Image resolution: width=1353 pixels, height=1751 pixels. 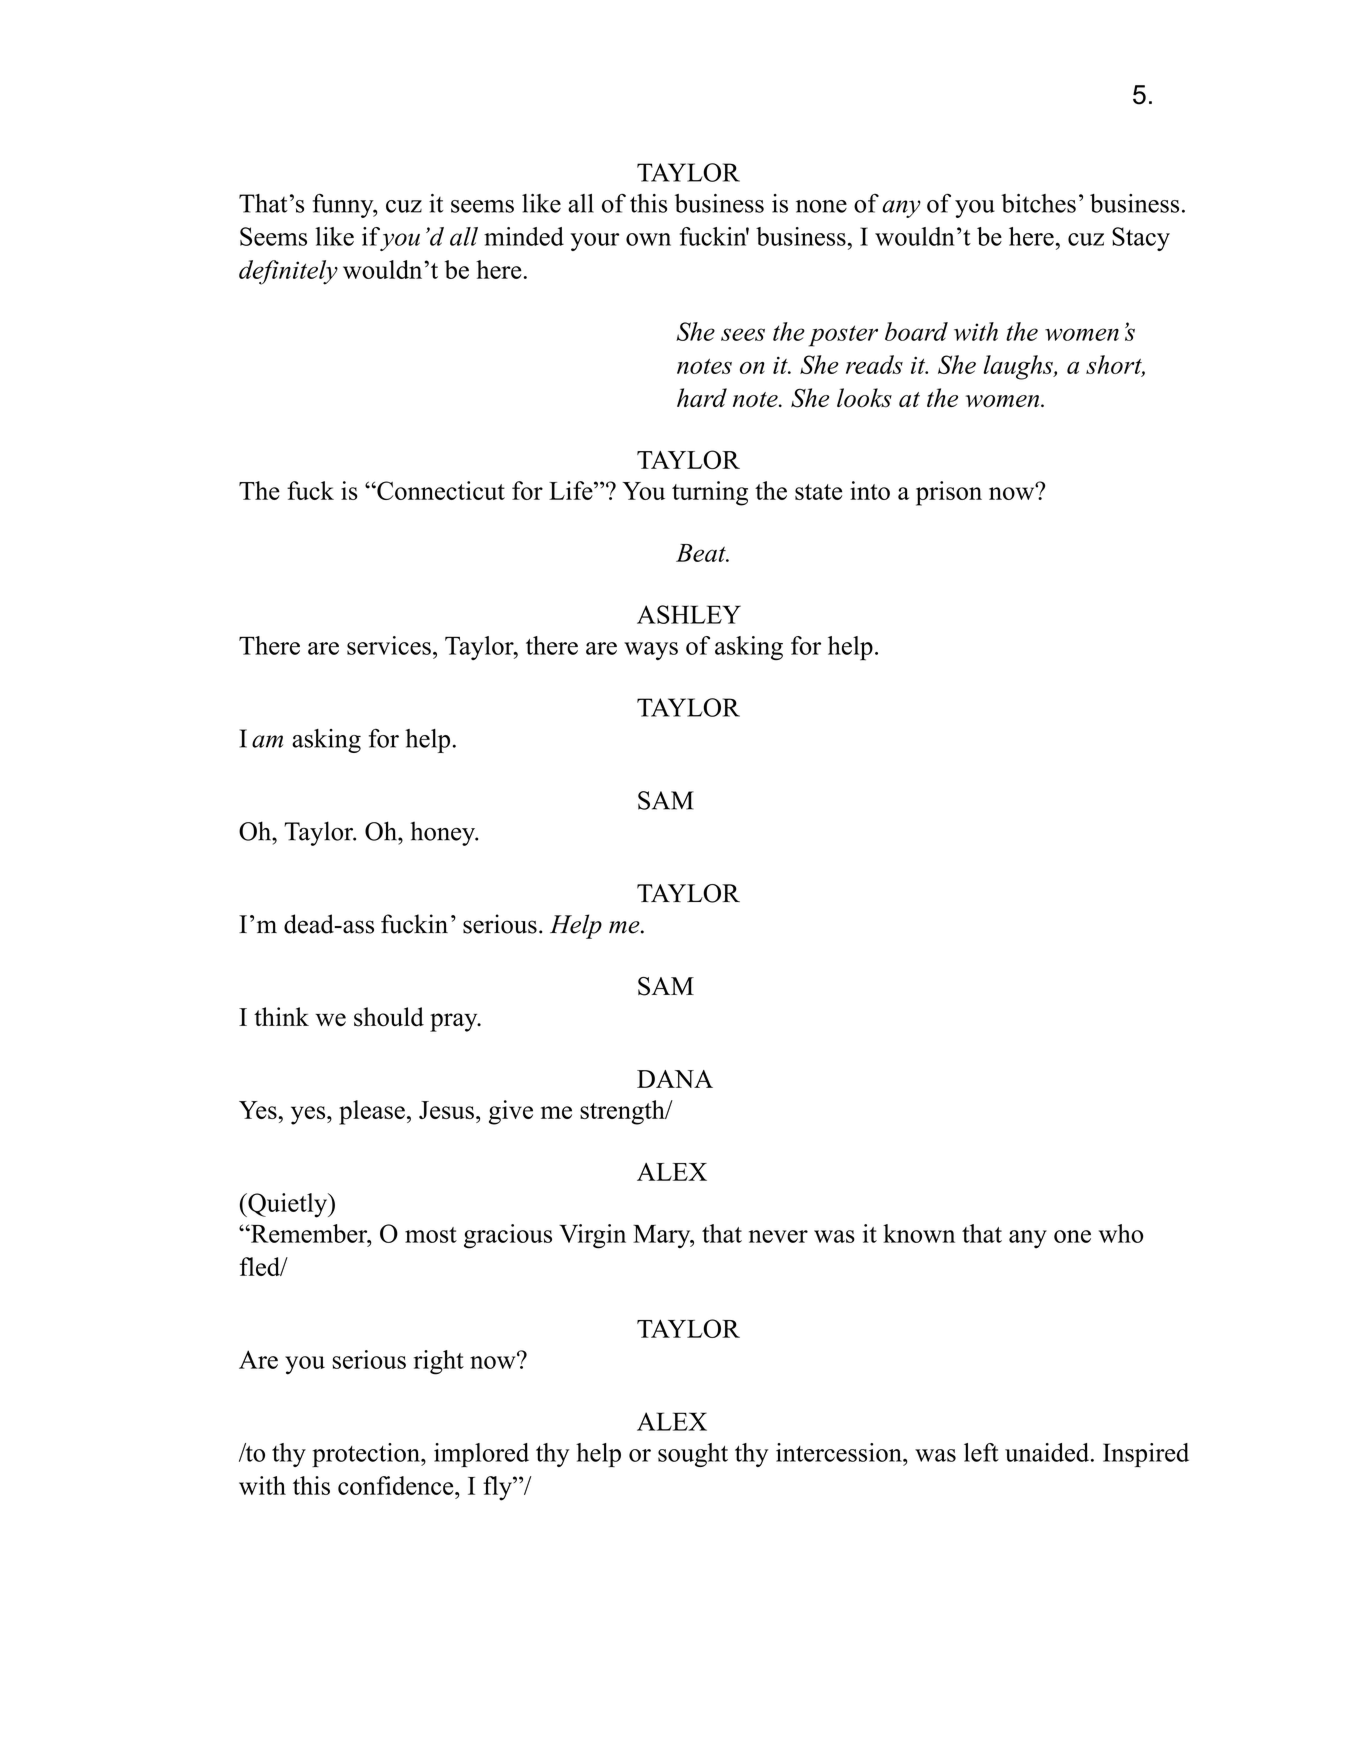 What do you see at coordinates (389, 1017) in the image?
I see `should` at bounding box center [389, 1017].
